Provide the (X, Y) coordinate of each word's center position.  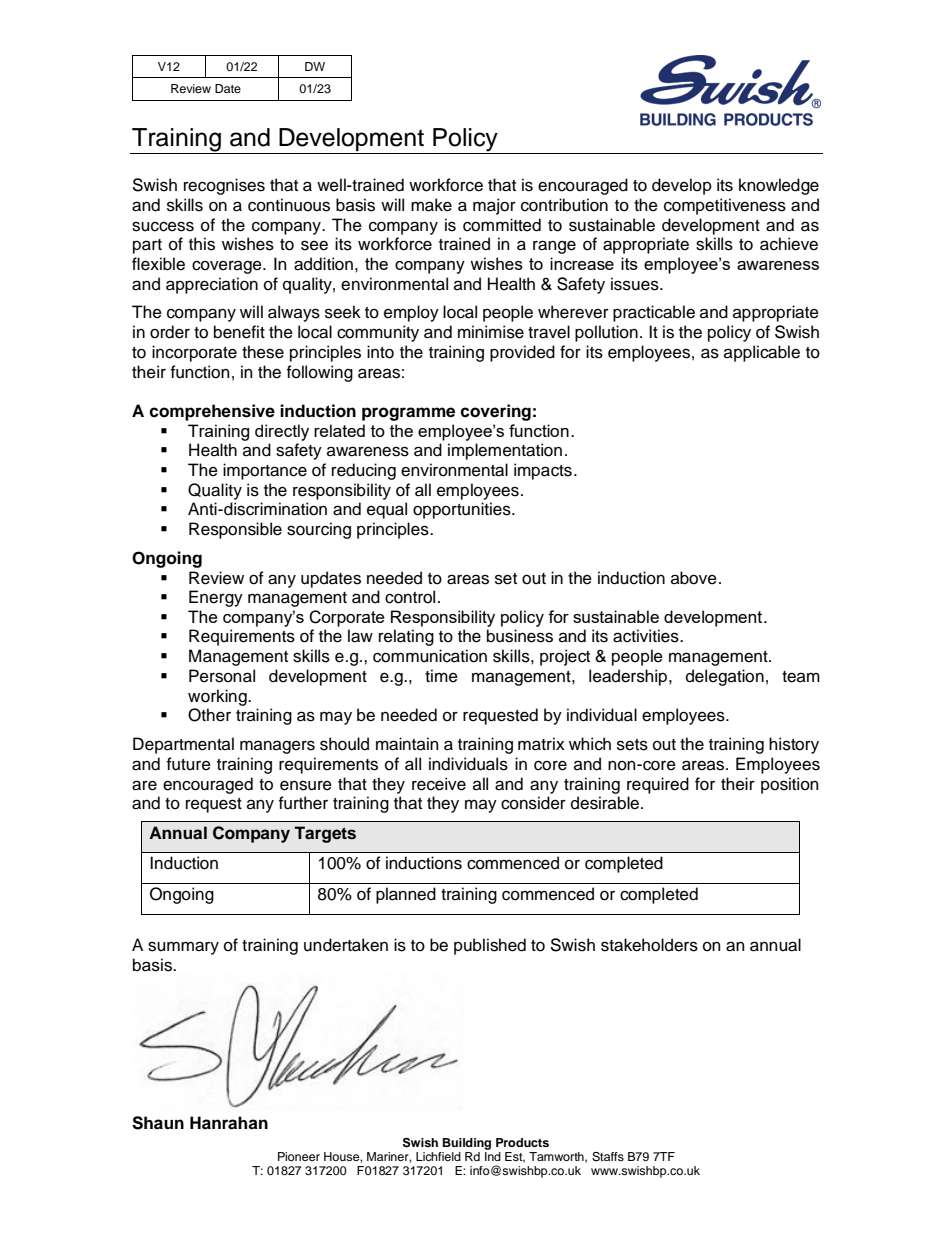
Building (467, 1144)
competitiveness (725, 206)
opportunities (463, 510)
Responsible (235, 530)
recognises (224, 186)
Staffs (608, 1157)
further (303, 803)
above (694, 578)
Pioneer (299, 1156)
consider (533, 803)
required (658, 785)
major (494, 206)
